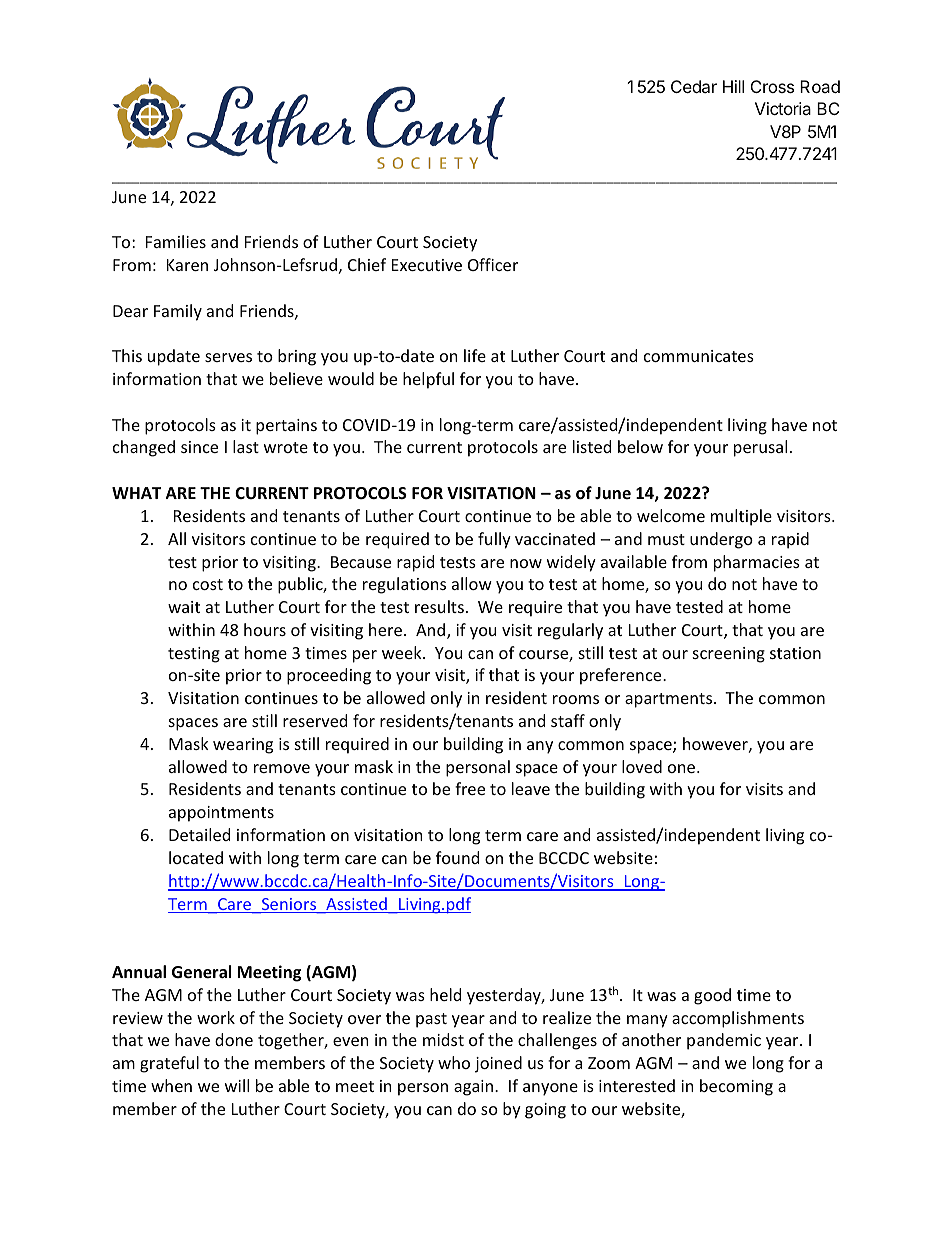  Describe the element at coordinates (208, 584) in the screenshot. I see `cost` at that location.
